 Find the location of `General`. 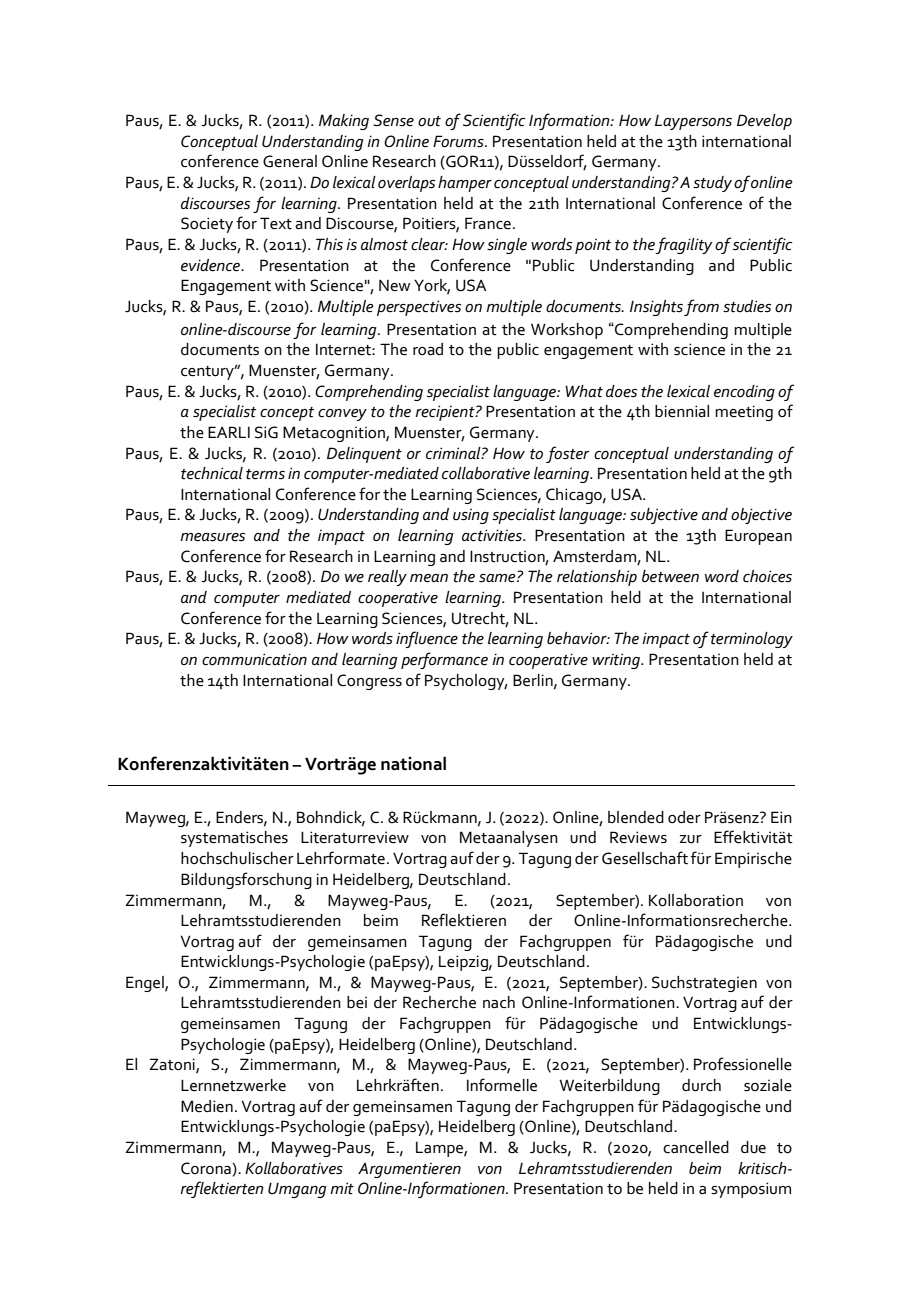

General is located at coordinates (290, 161).
